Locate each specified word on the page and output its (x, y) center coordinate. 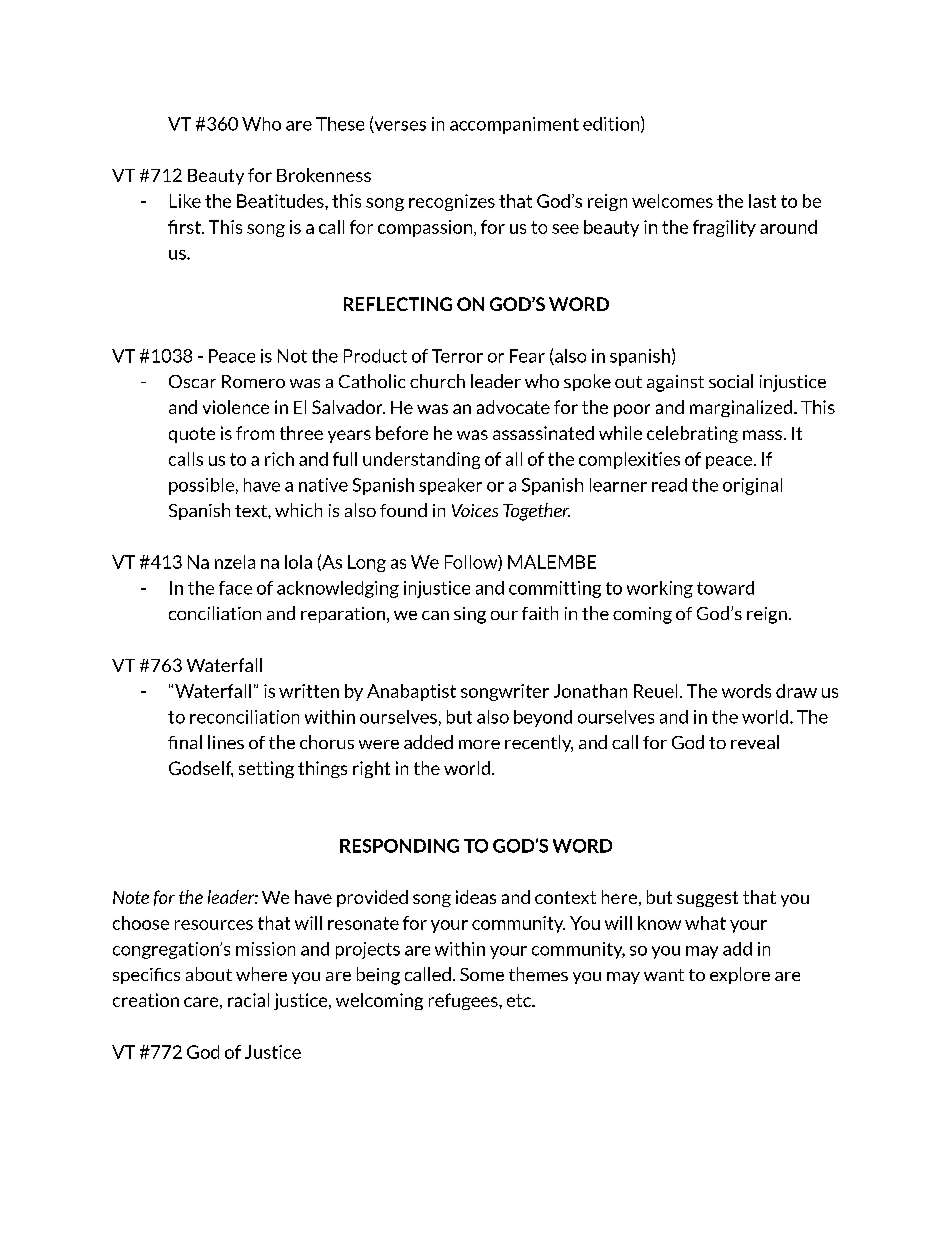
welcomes (672, 201)
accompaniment (514, 125)
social (731, 381)
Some (482, 974)
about (209, 974)
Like (185, 201)
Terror (457, 356)
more (479, 744)
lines (226, 742)
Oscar (192, 381)
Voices (475, 510)
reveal (755, 742)
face (235, 588)
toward (725, 588)
